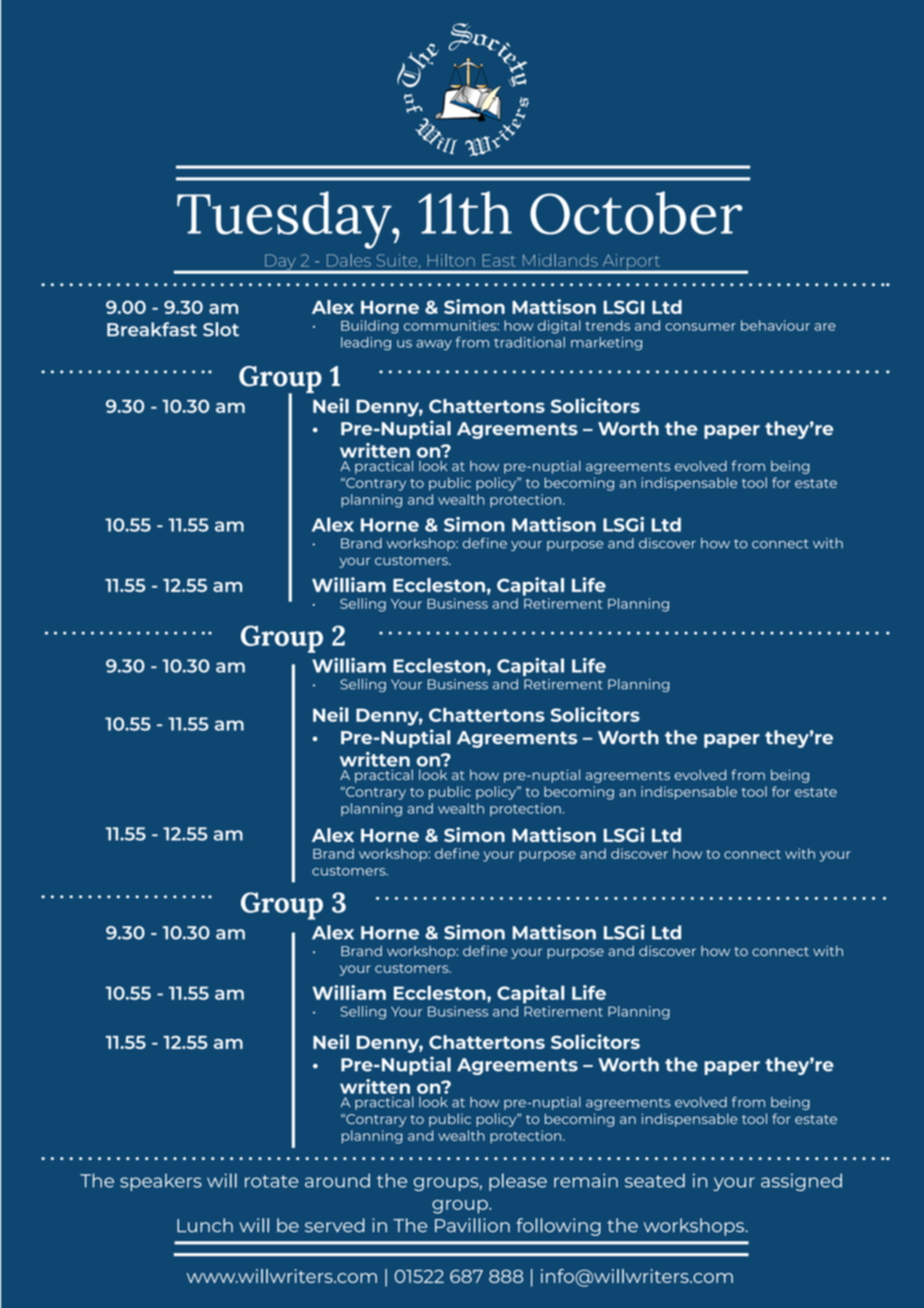 The width and height of the screenshot is (924, 1308). Describe the element at coordinates (221, 329) in the screenshot. I see `Slot` at that location.
